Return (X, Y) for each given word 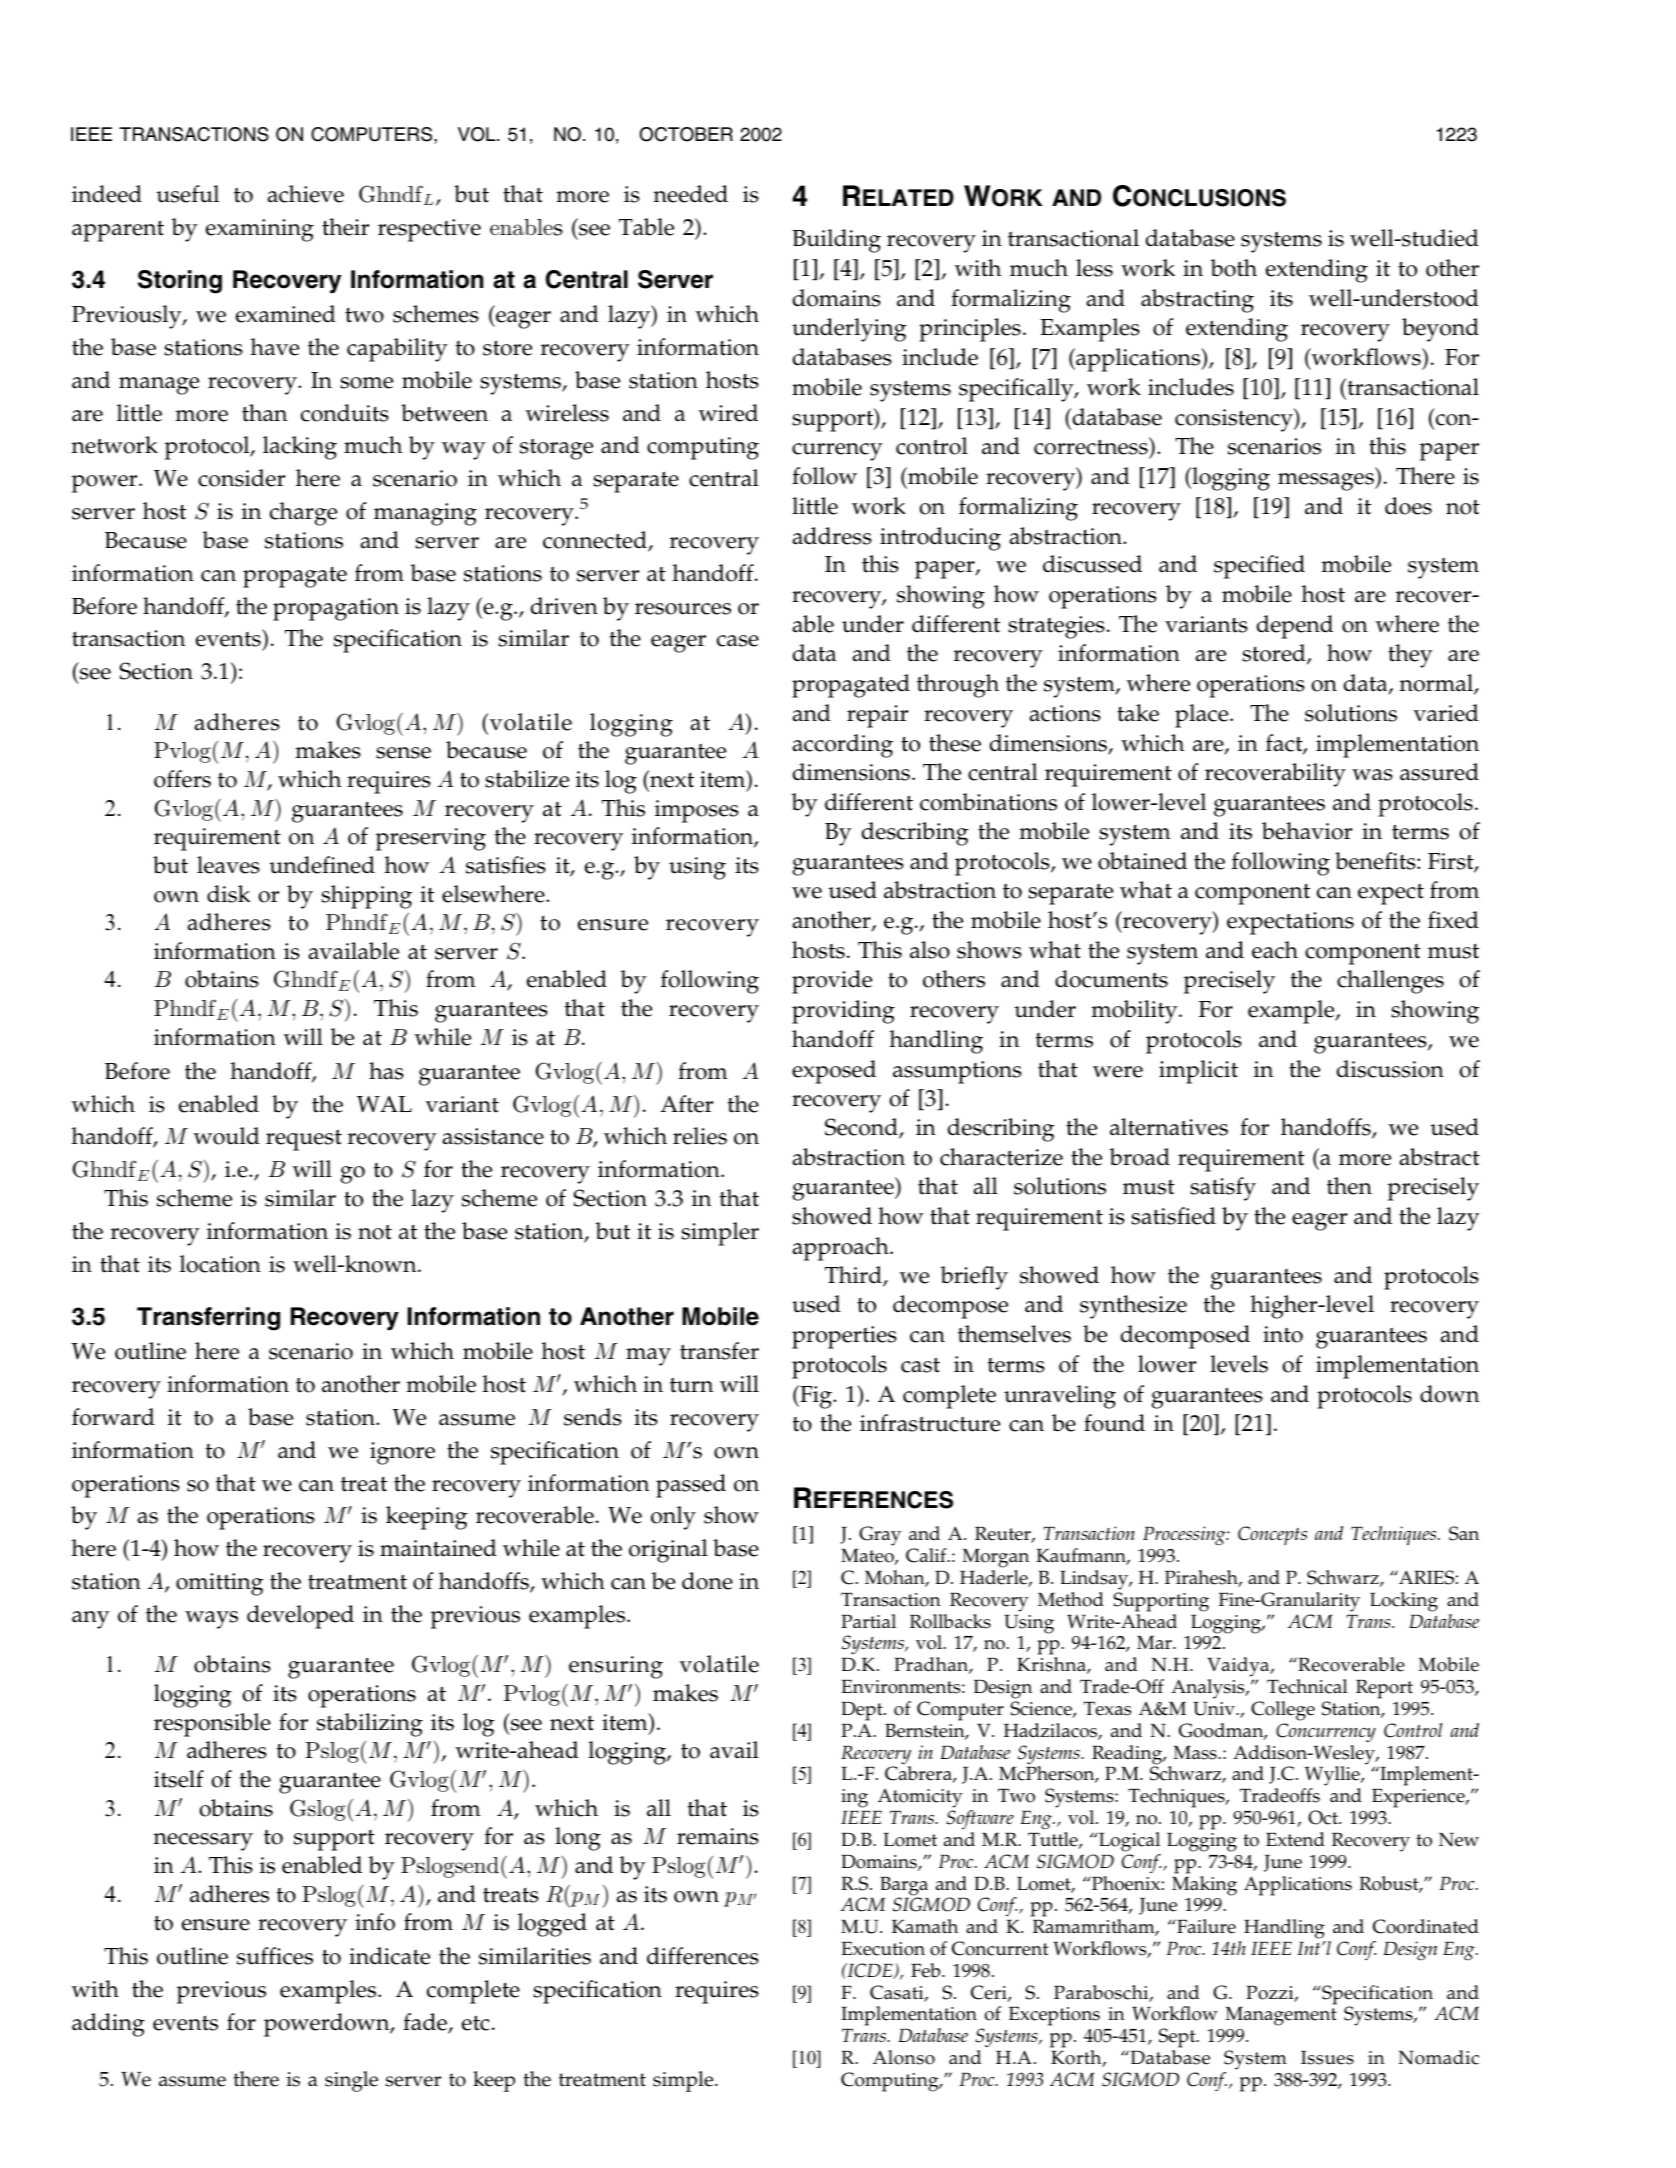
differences (703, 1956)
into (1283, 1334)
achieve (305, 194)
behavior (1307, 831)
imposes (697, 811)
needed (690, 194)
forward (113, 1417)
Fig (816, 1397)
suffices (275, 1956)
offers (182, 779)
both (1233, 268)
